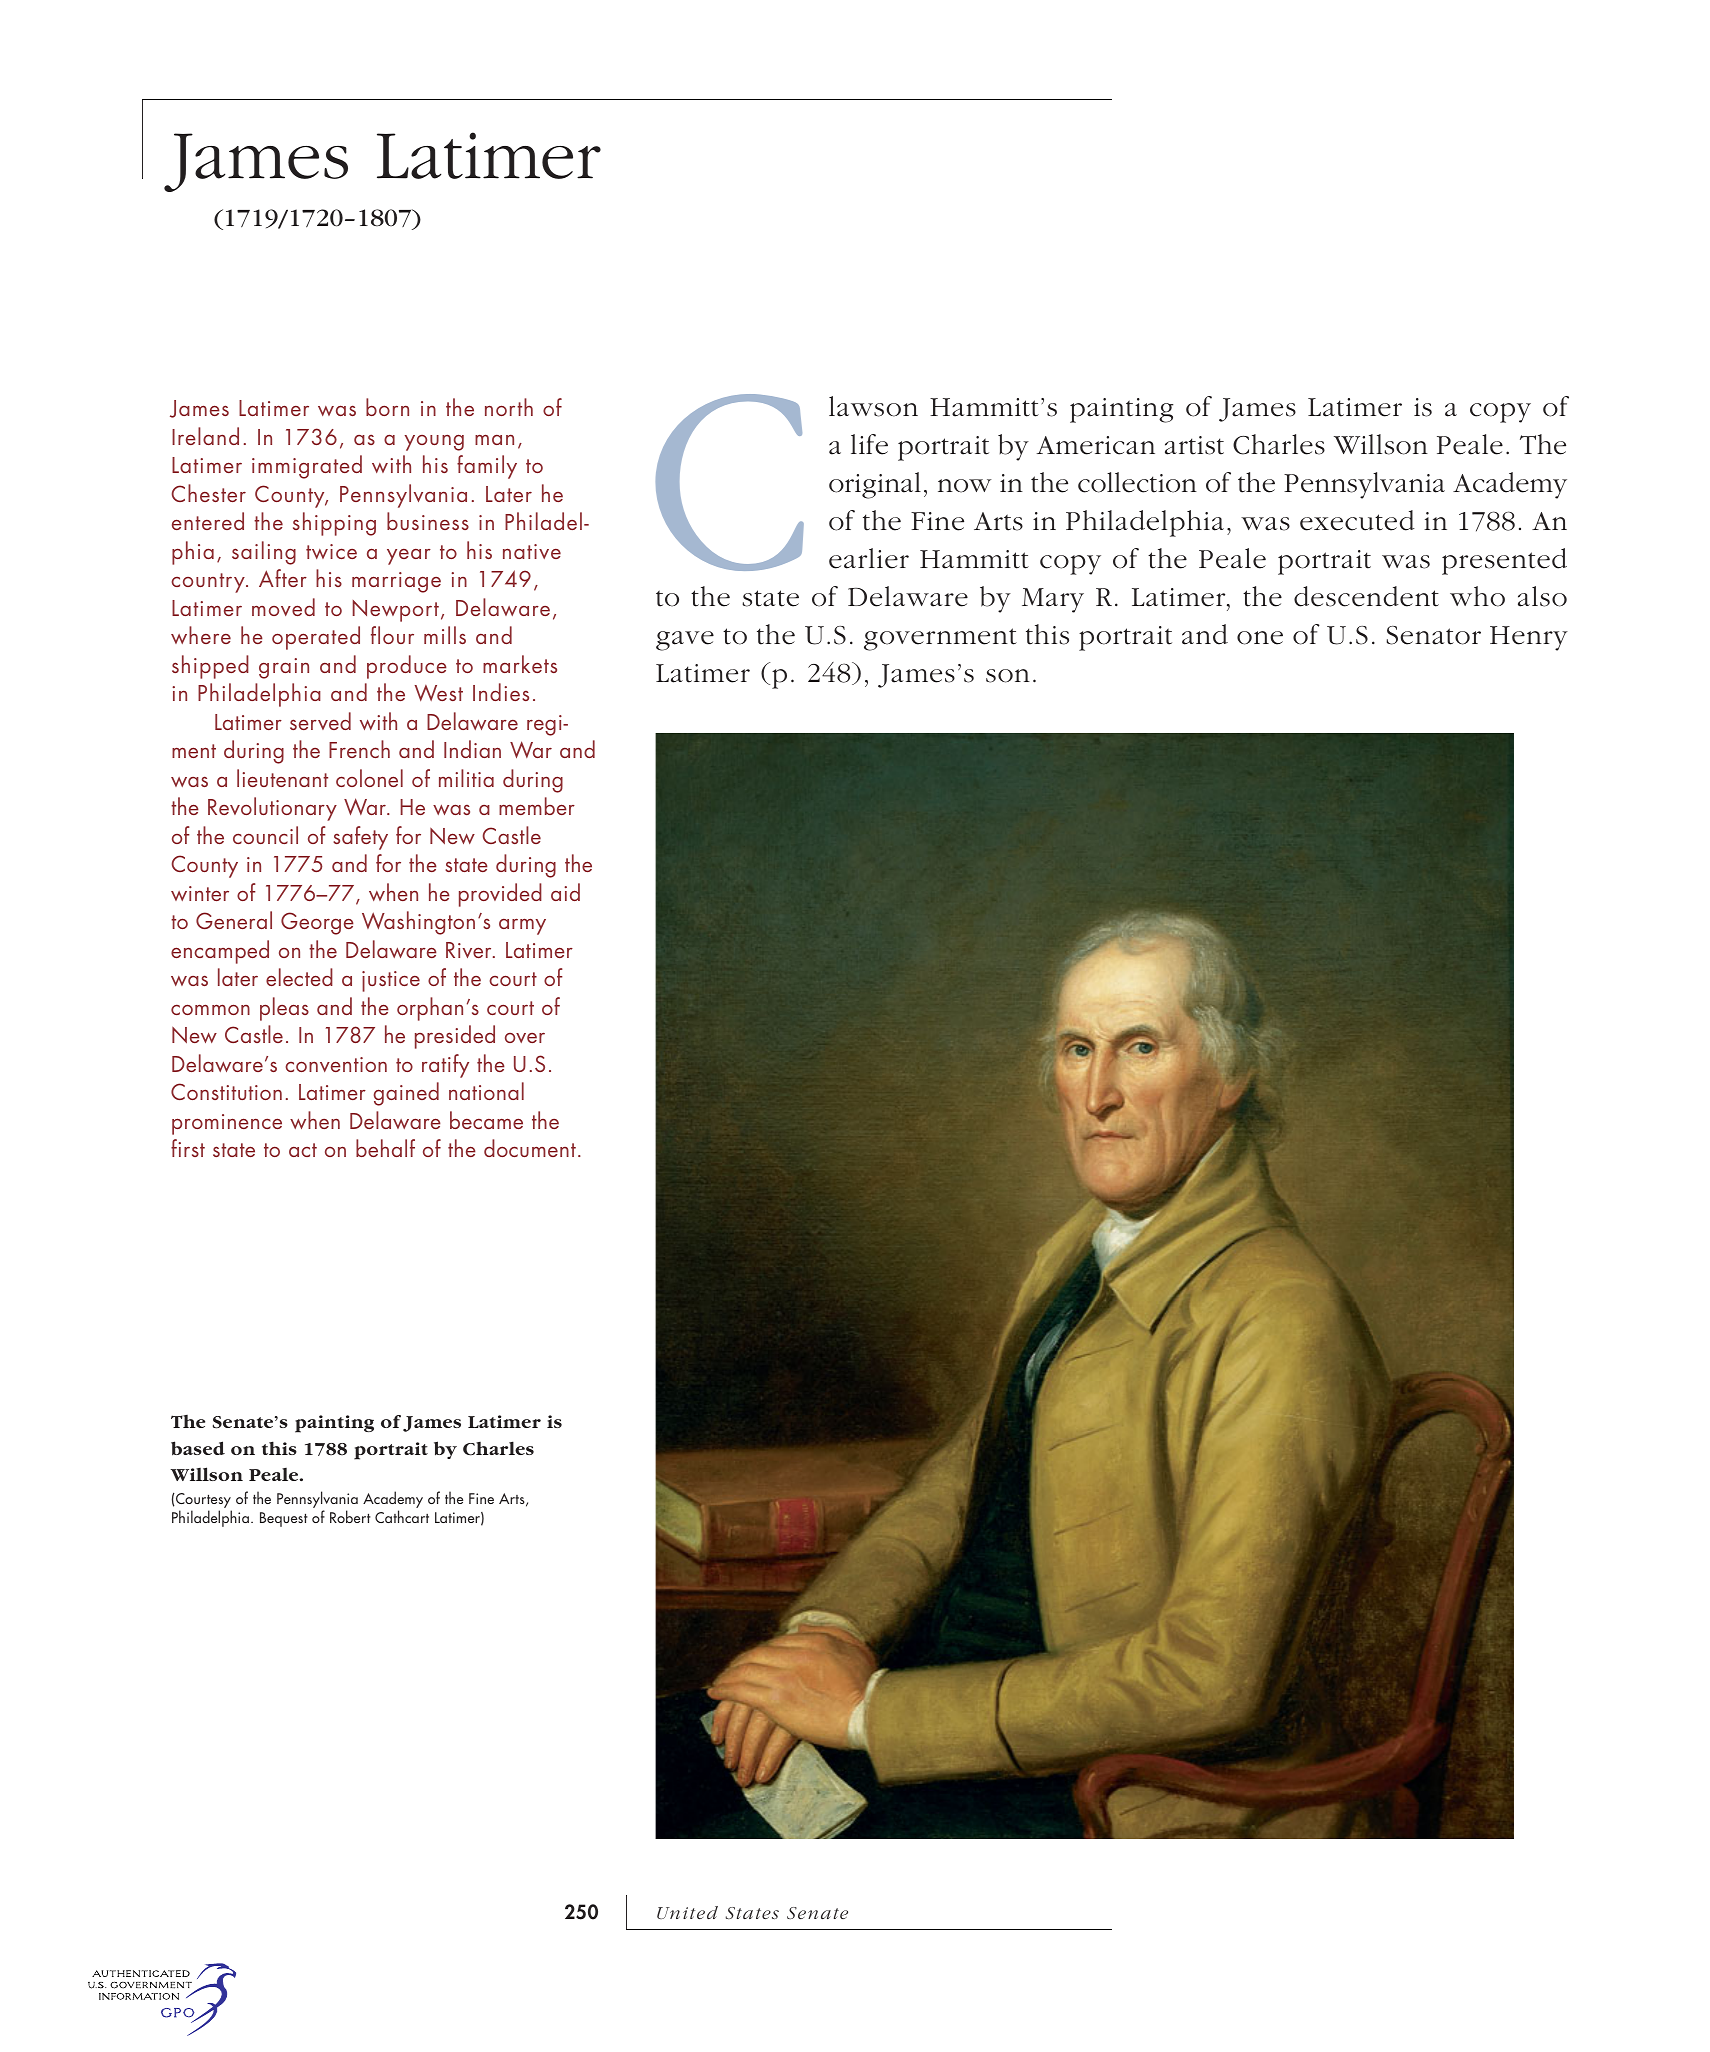  I want to click on became, so click(486, 1120).
